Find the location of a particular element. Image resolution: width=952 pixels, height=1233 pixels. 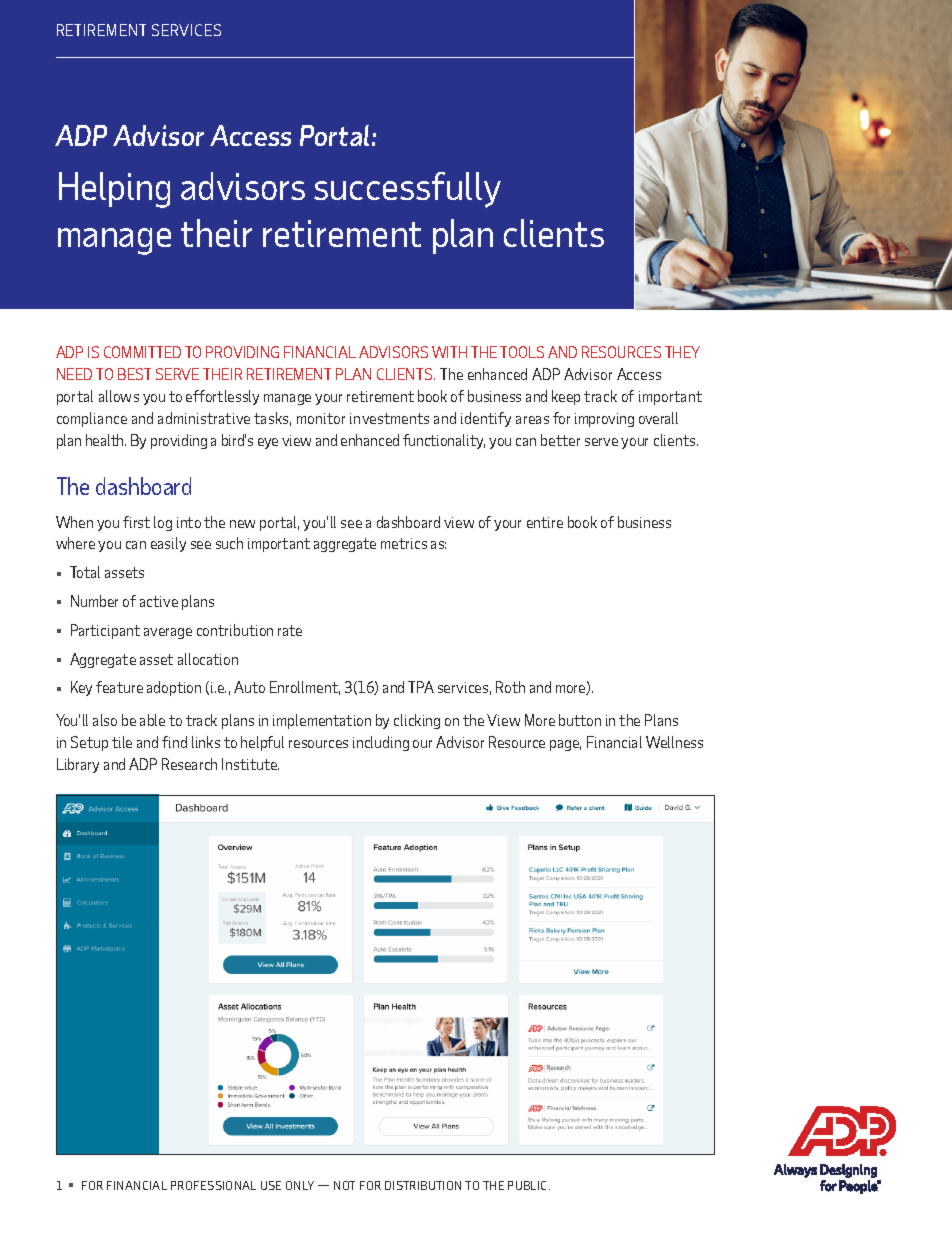

Helping is located at coordinates (114, 190).
